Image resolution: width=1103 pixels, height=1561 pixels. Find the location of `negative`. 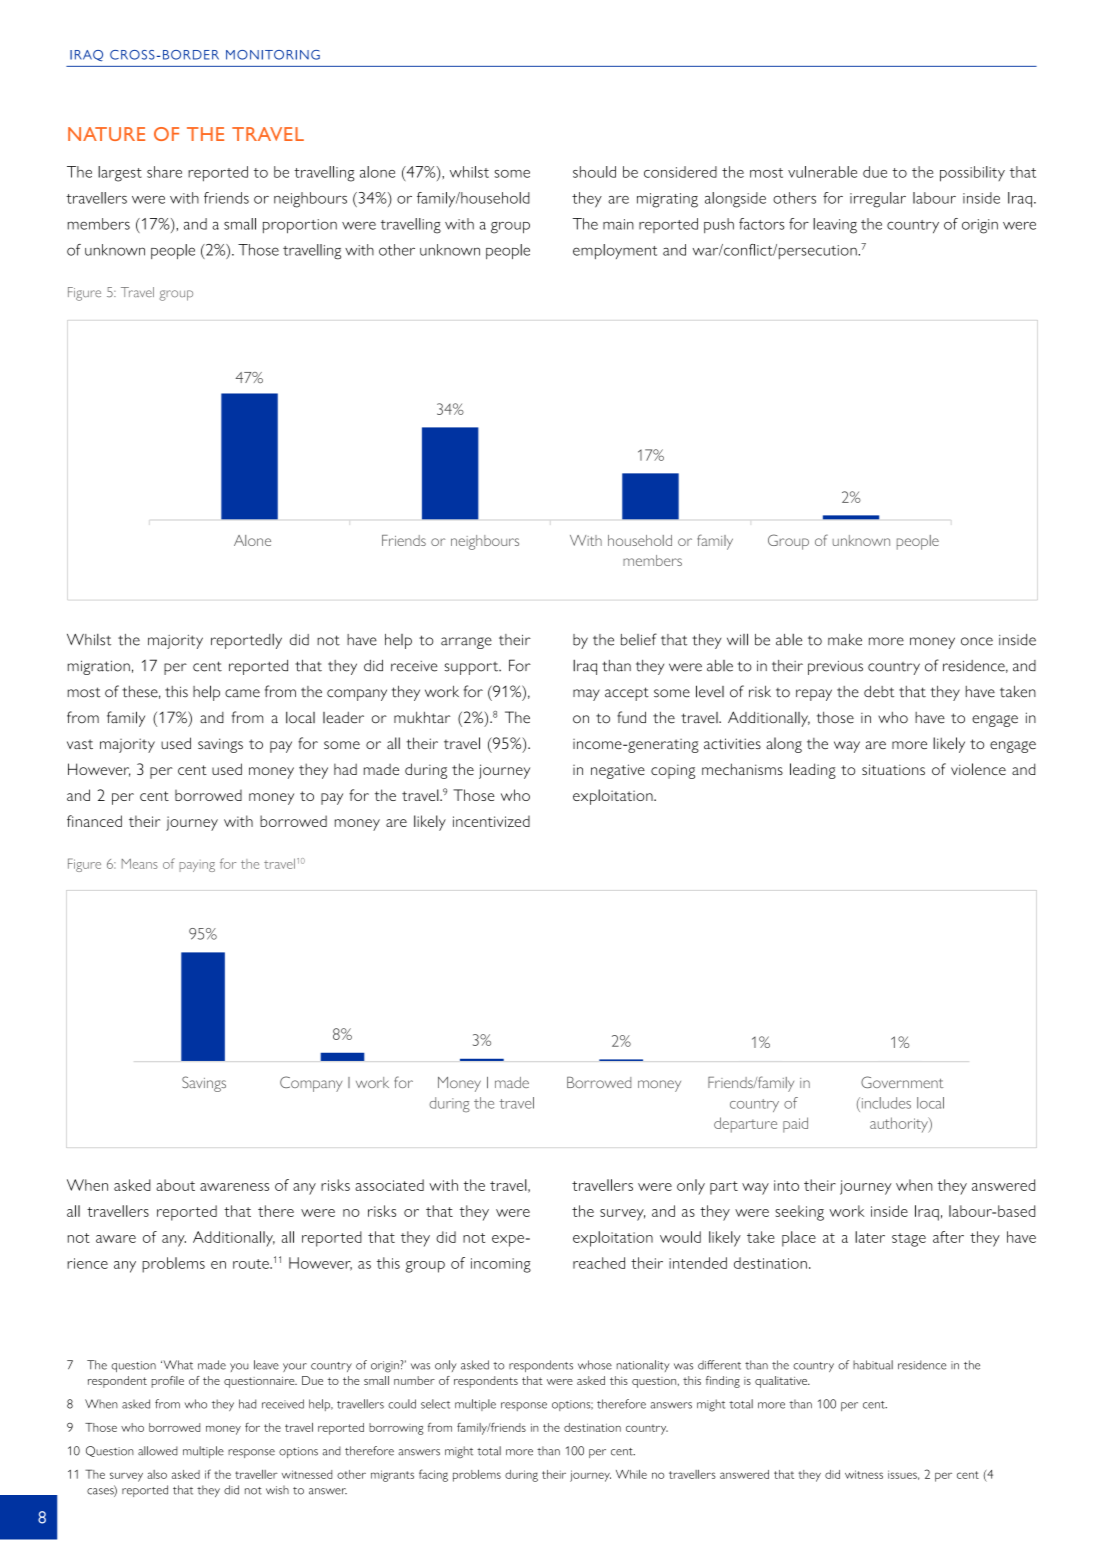

negative is located at coordinates (618, 771).
